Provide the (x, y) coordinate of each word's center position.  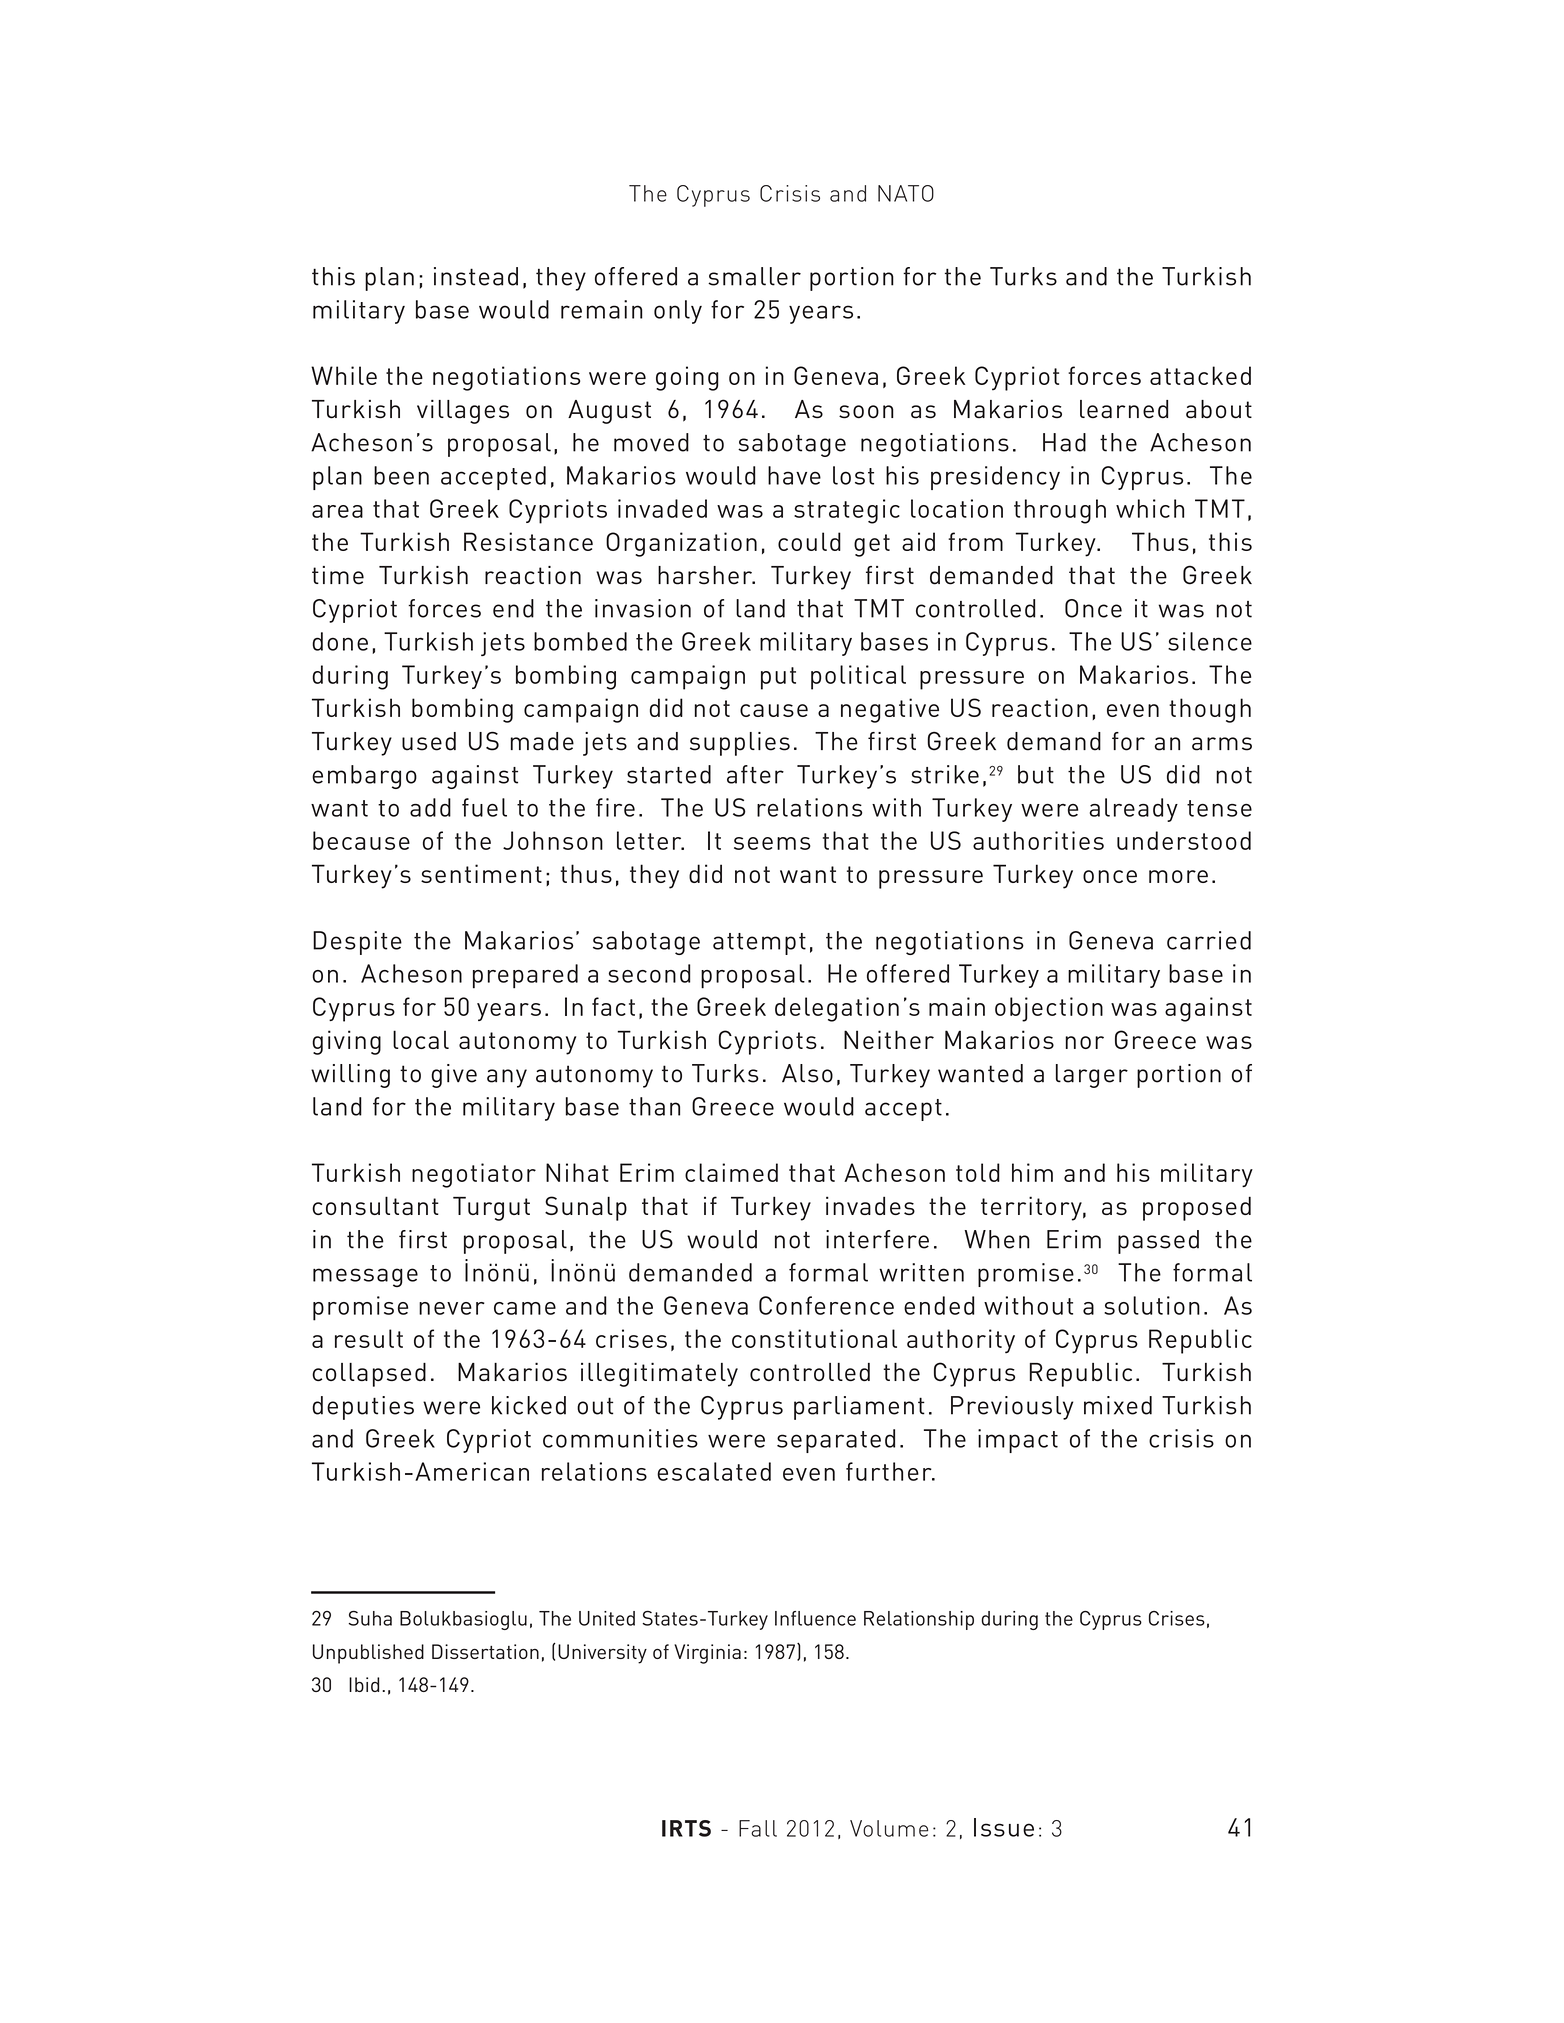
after (755, 774)
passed (1158, 1242)
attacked (1200, 375)
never (452, 1308)
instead (476, 276)
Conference (826, 1305)
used (429, 741)
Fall (758, 1828)
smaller (754, 276)
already (1134, 810)
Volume (889, 1828)
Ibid (364, 1684)
